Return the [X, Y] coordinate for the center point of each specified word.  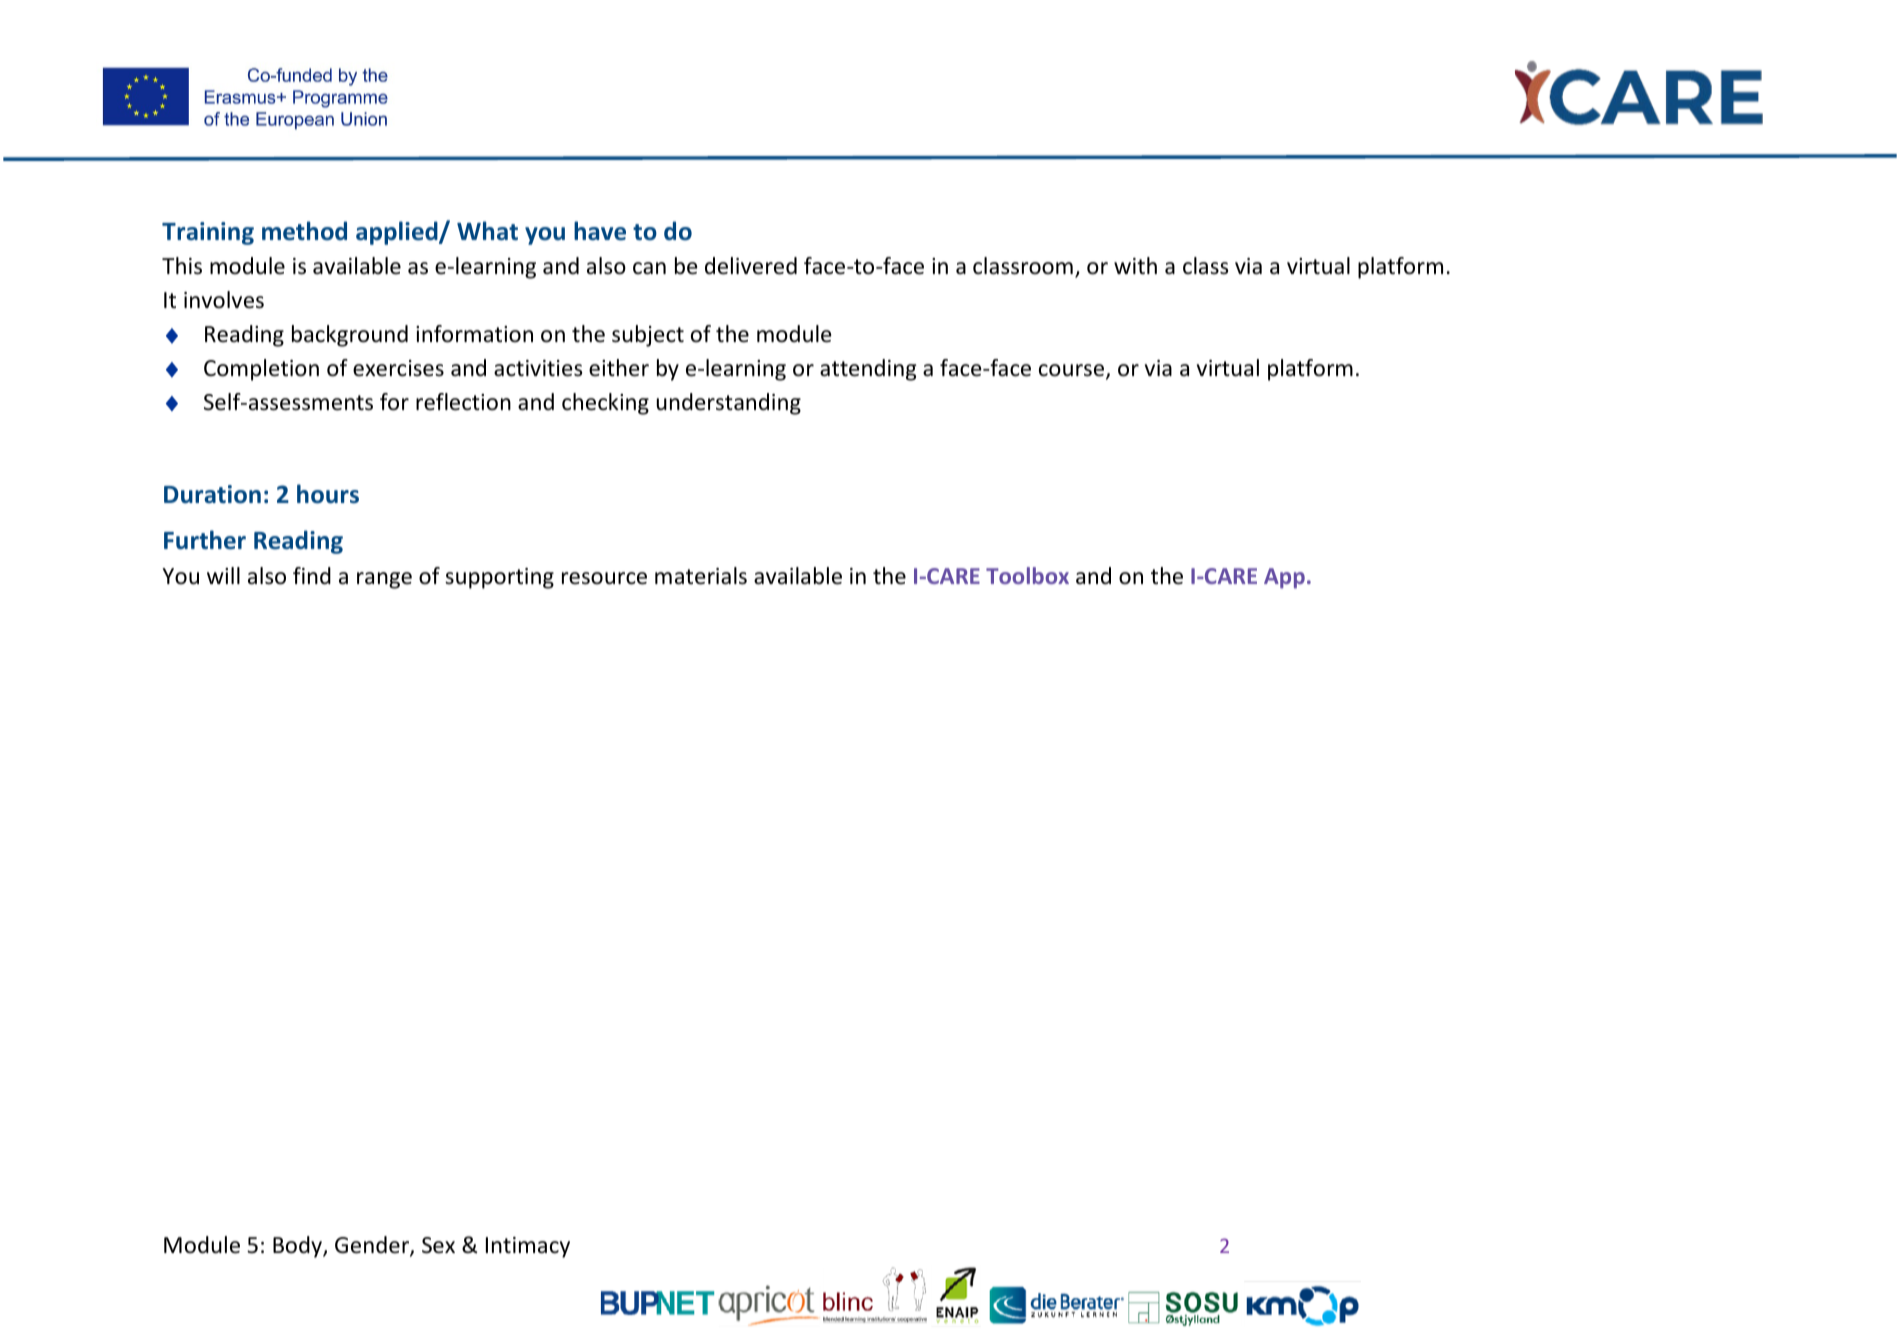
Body [298, 1247]
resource [604, 578]
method [304, 231]
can [649, 268]
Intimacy [528, 1247]
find [312, 576]
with [1135, 265]
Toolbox [1027, 575]
